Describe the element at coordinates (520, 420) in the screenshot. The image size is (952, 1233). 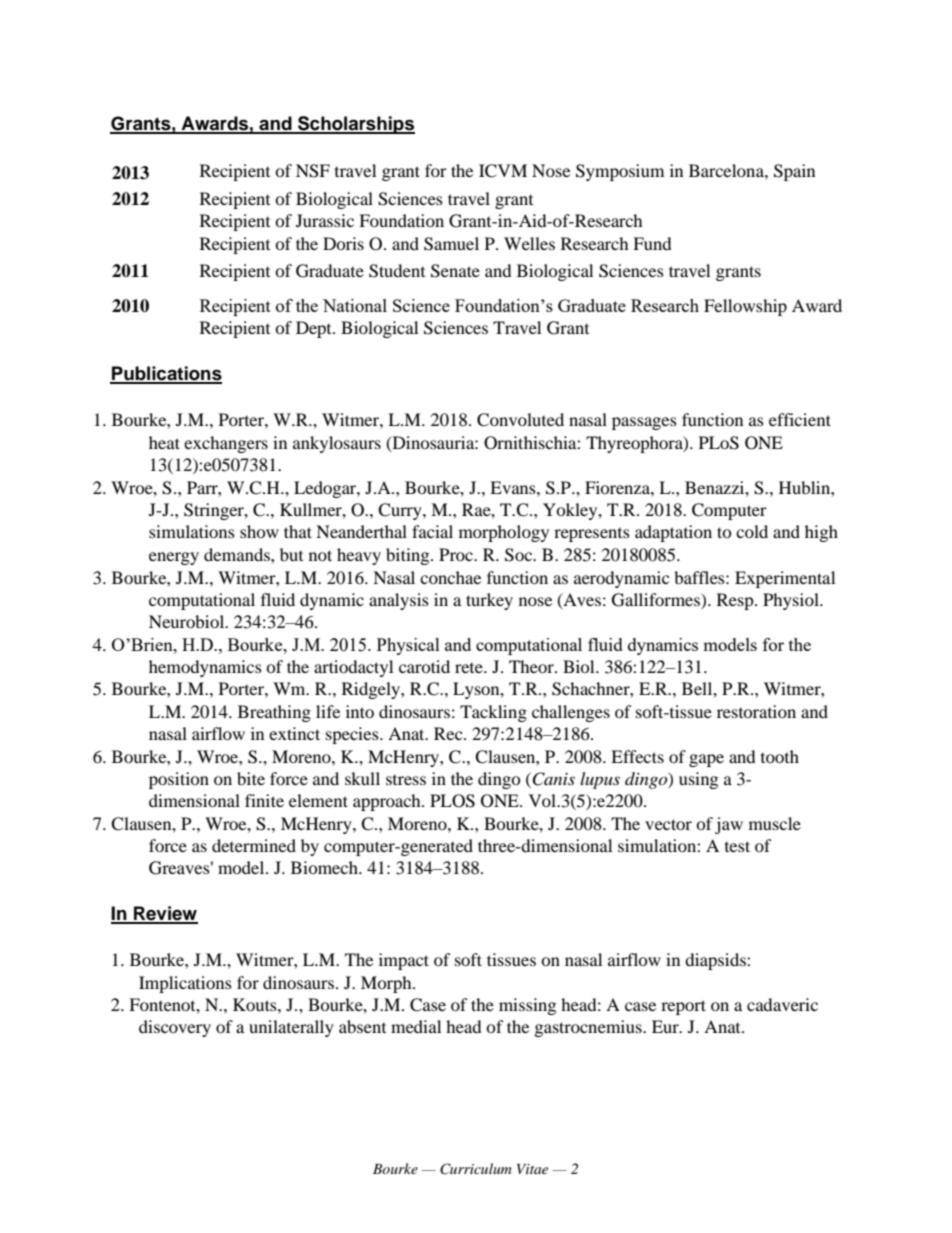
I see `Convoluted` at that location.
